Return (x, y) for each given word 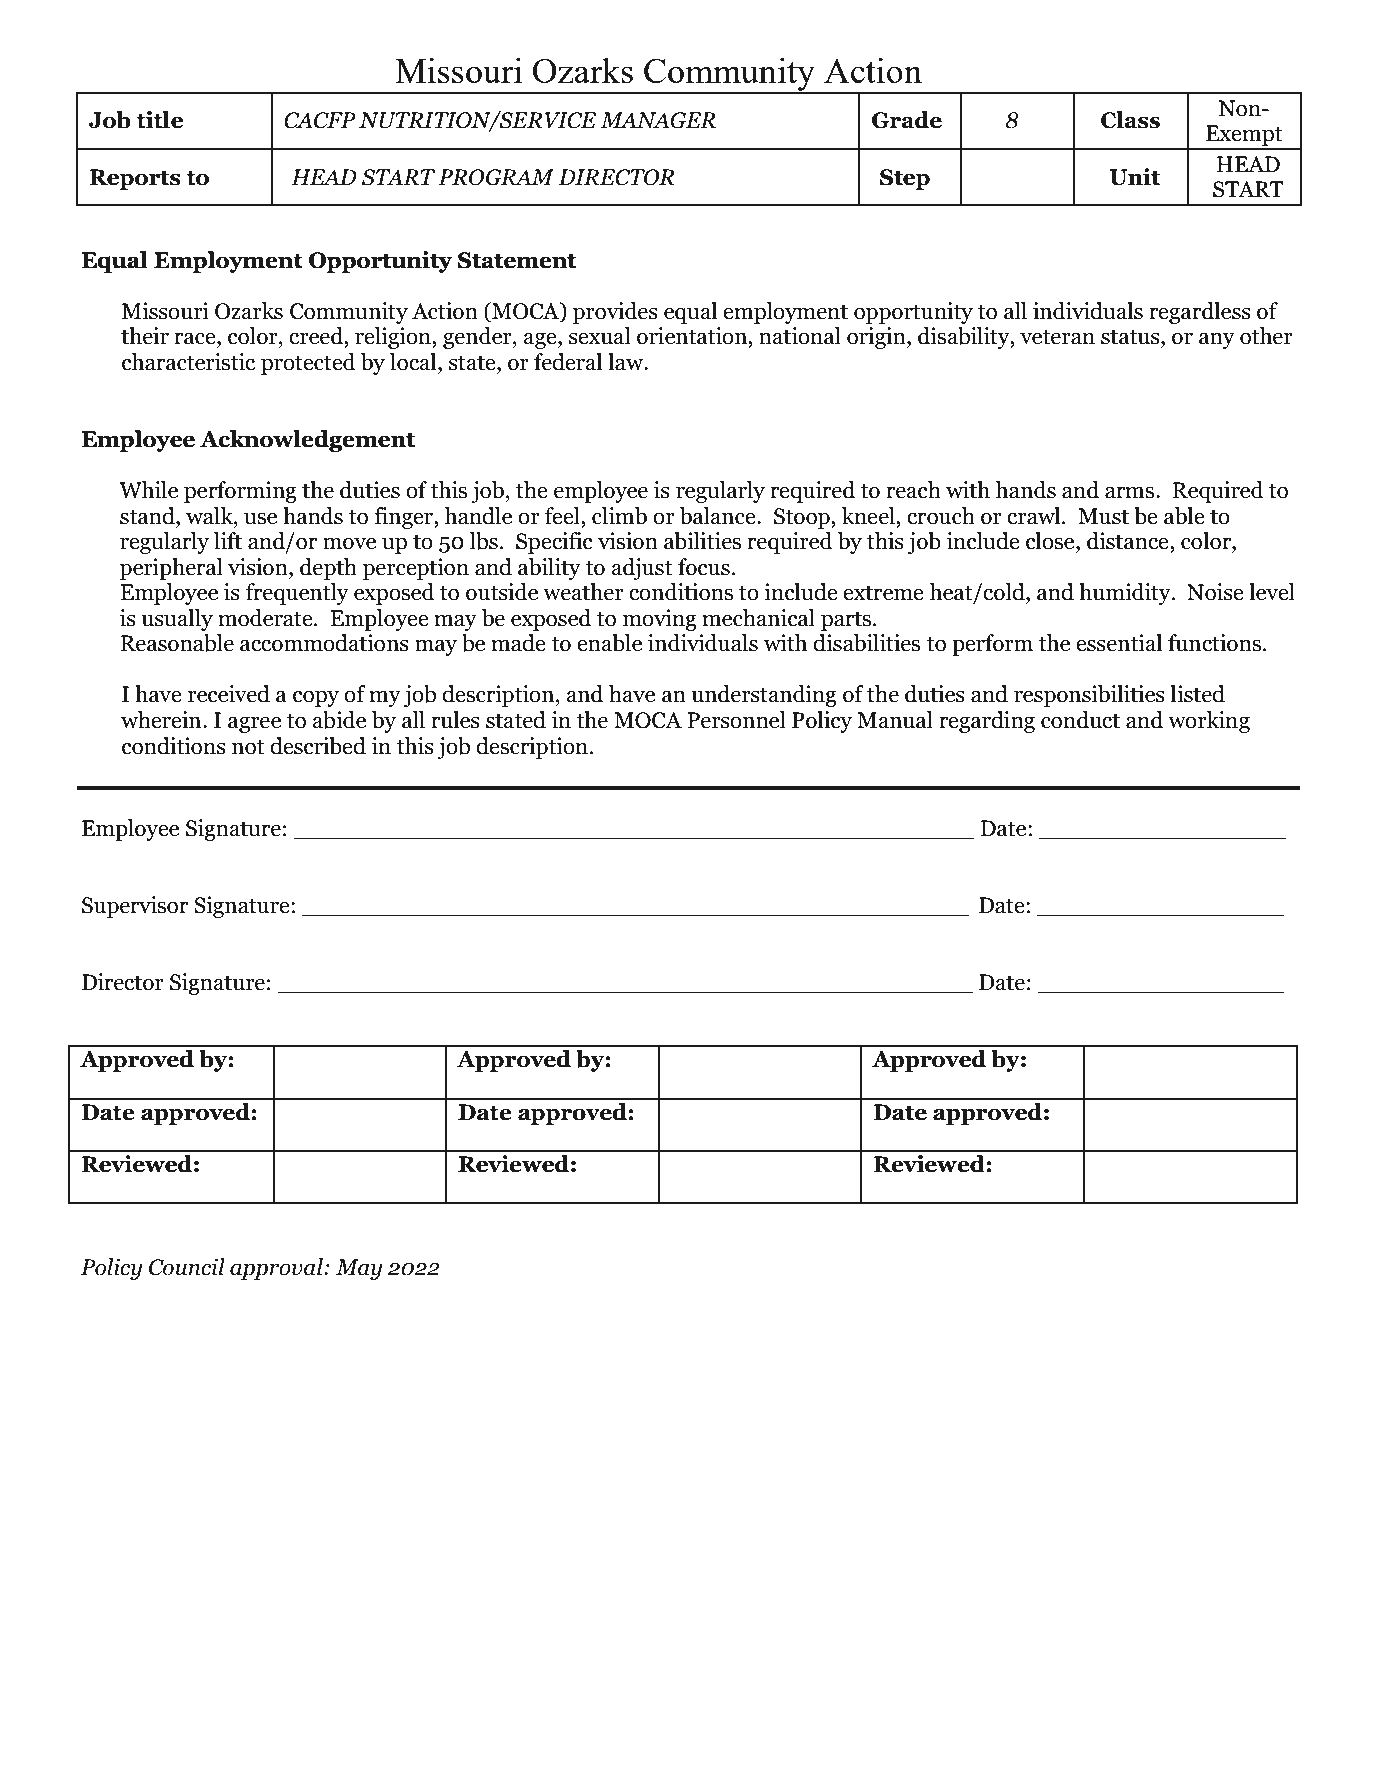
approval (277, 1269)
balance (719, 516)
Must (1103, 516)
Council (187, 1267)
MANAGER (658, 120)
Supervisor (135, 907)
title (159, 120)
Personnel (736, 720)
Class (1130, 120)
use (260, 518)
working (1209, 722)
